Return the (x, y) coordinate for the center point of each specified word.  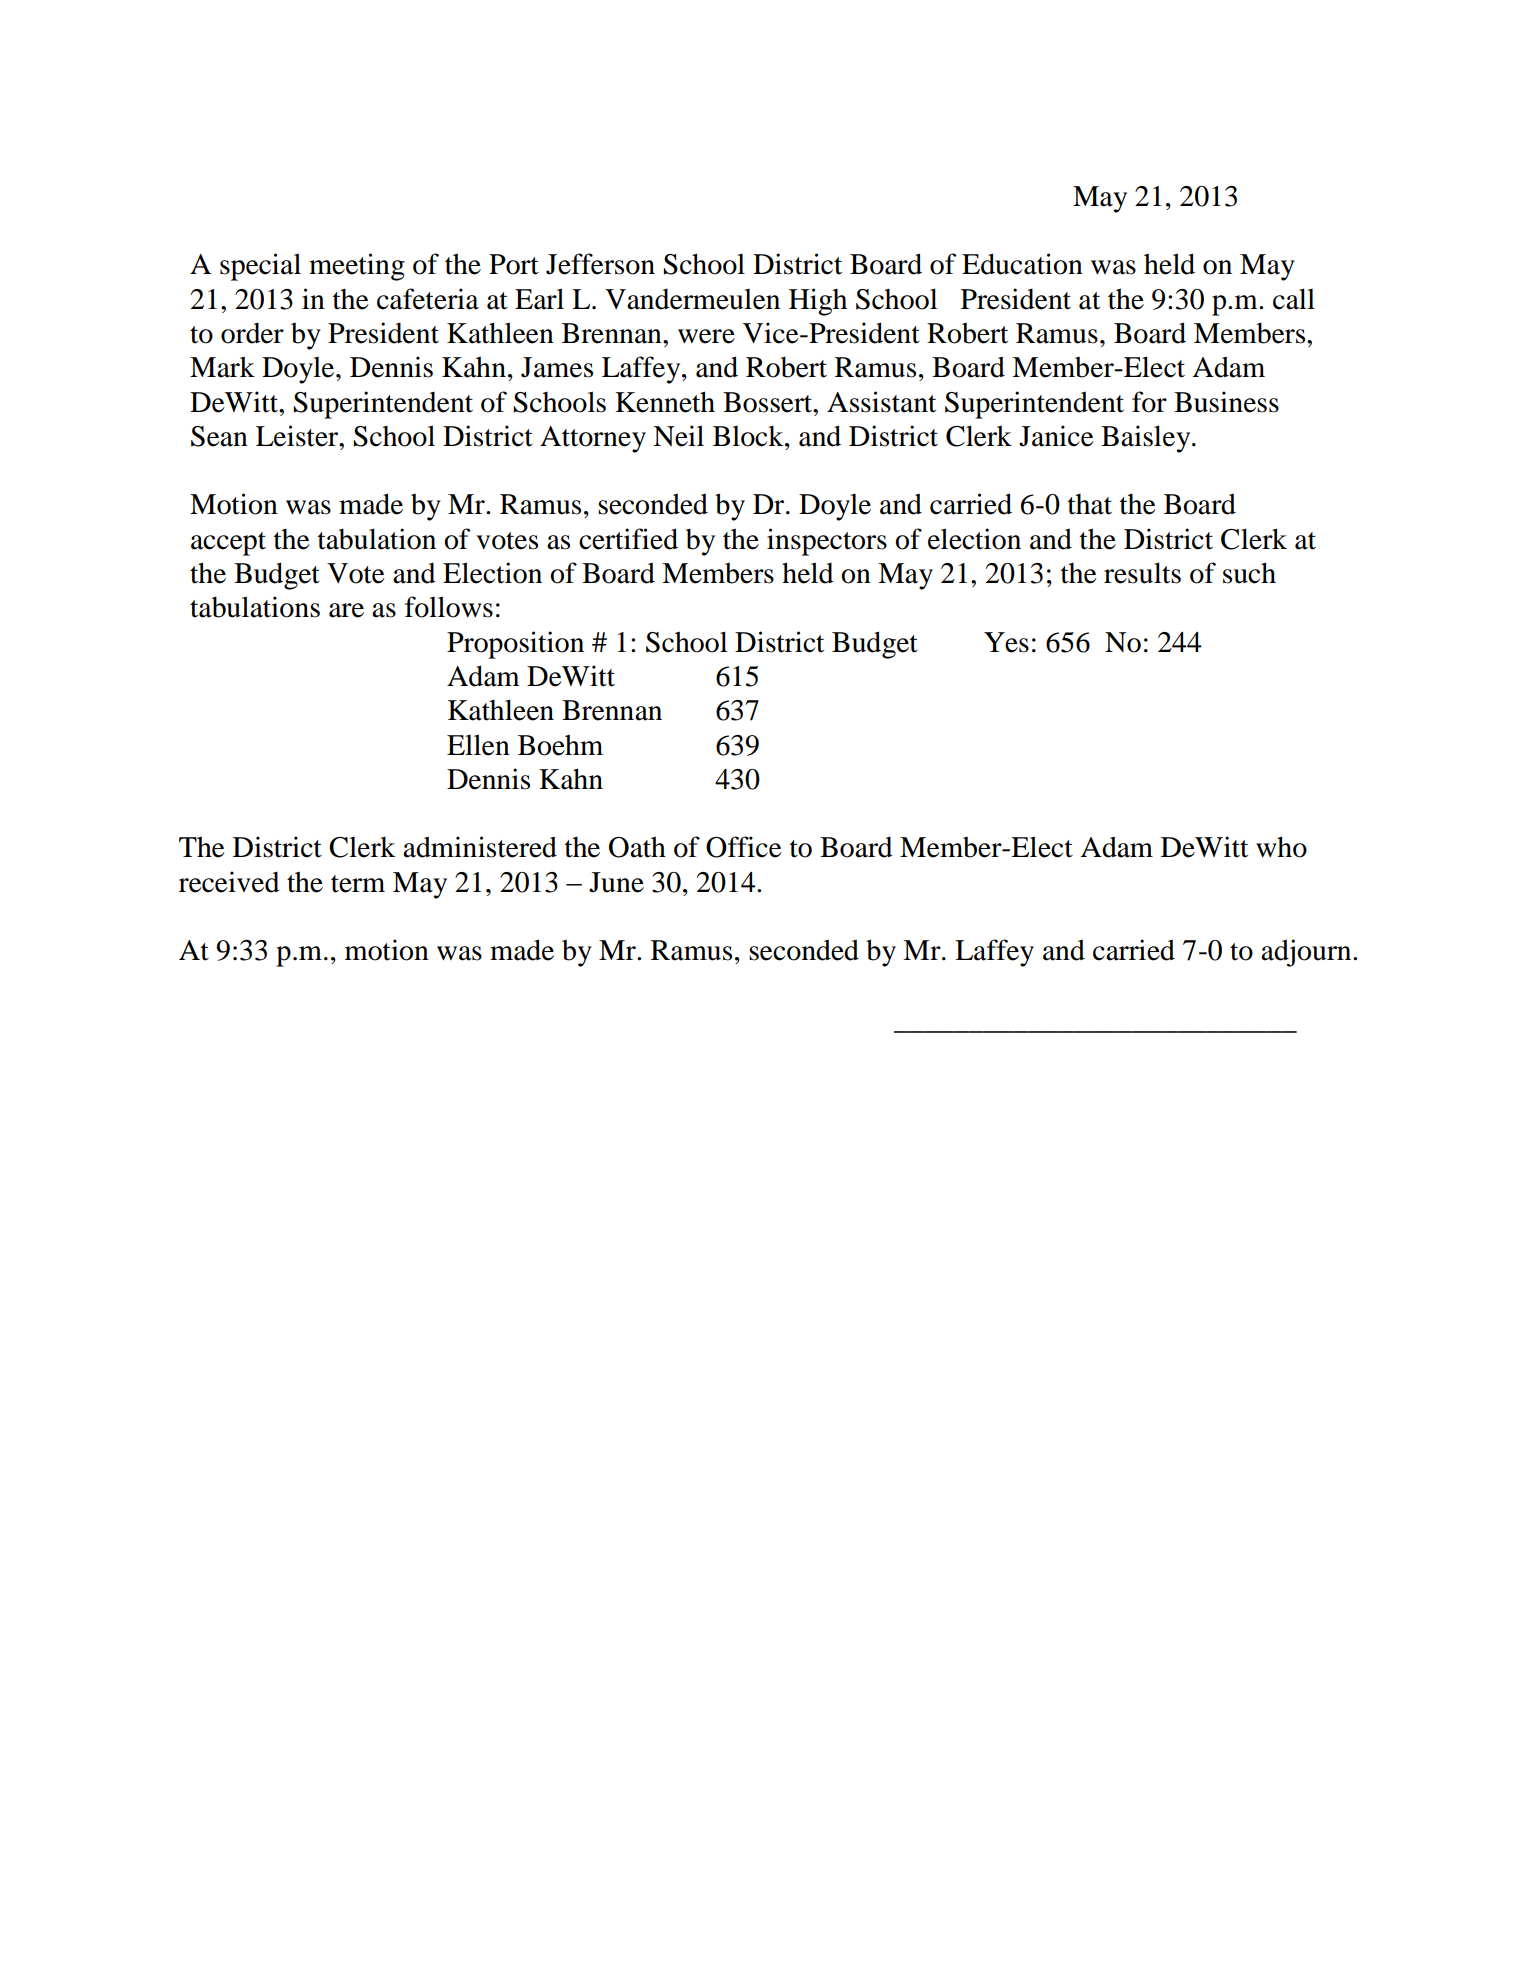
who (1281, 847)
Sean (219, 436)
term (358, 884)
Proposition (515, 645)
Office (744, 847)
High (818, 302)
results (1142, 573)
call (1294, 299)
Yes (1006, 642)
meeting (357, 267)
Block (749, 436)
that (1090, 504)
